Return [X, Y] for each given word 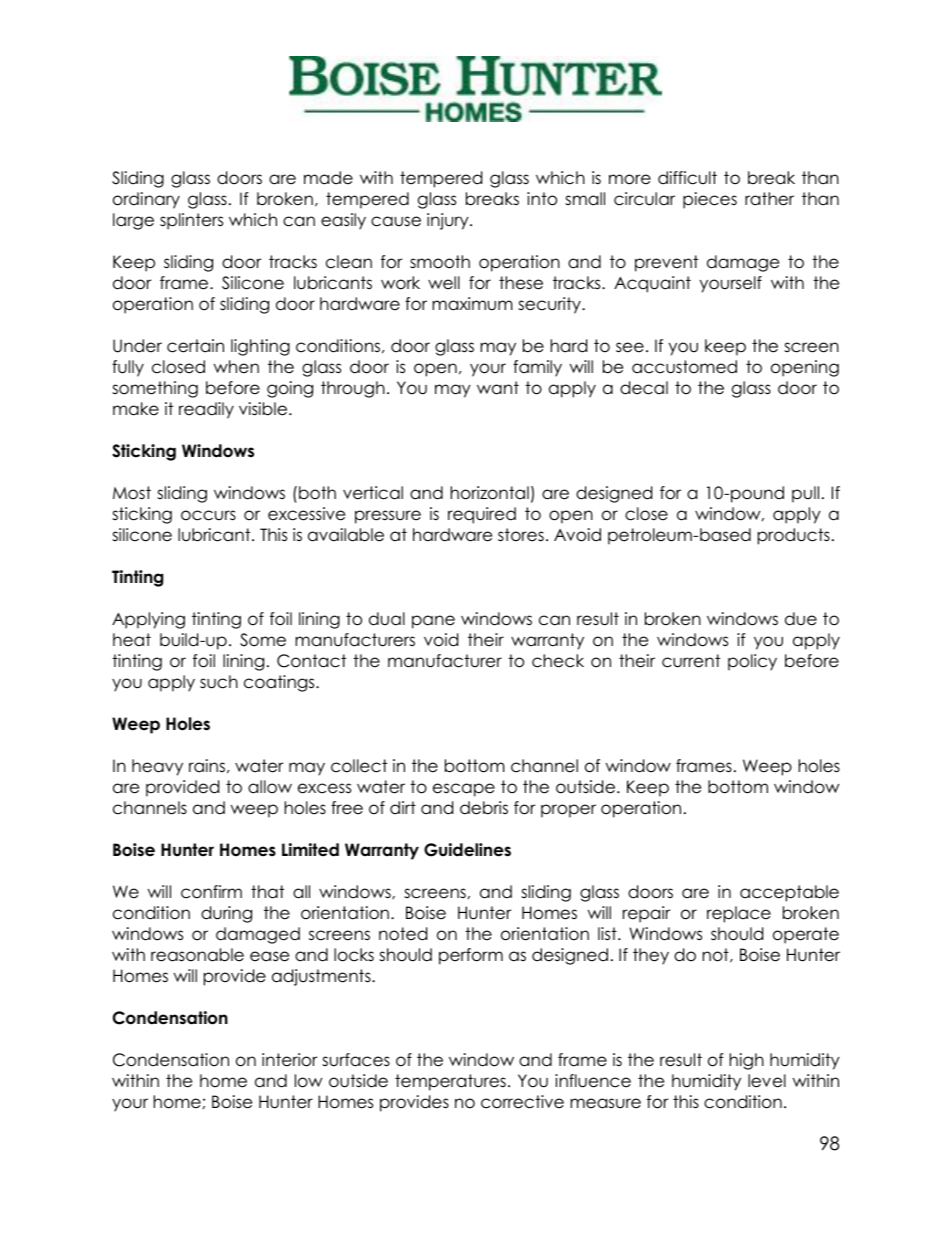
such [219, 682]
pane [433, 622]
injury [449, 221]
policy [752, 662]
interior [289, 1060]
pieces [710, 200]
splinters [191, 221]
